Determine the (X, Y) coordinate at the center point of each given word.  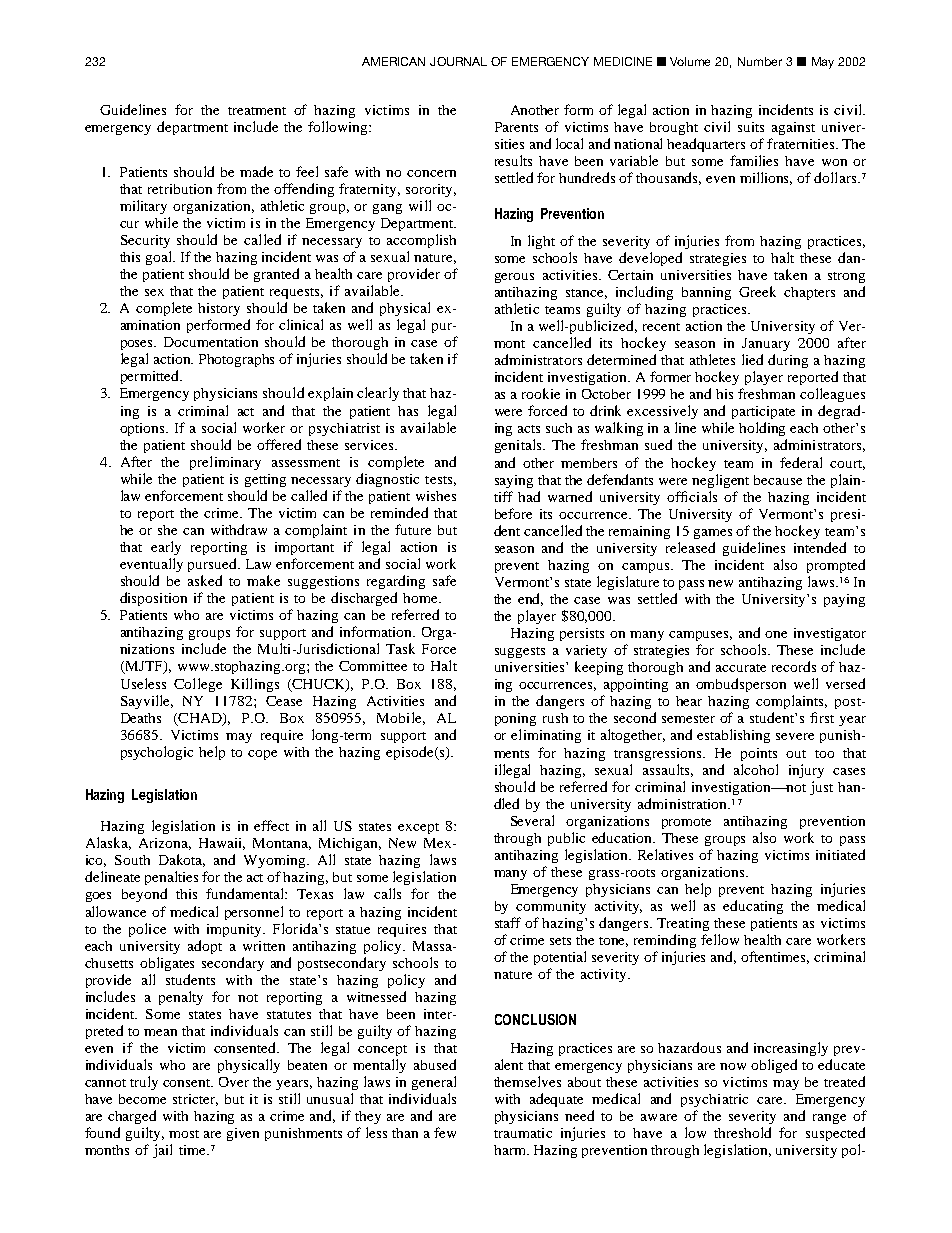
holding (762, 429)
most (184, 1134)
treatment (257, 111)
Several (532, 820)
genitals (519, 446)
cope (262, 755)
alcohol (756, 769)
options (143, 429)
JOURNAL (458, 61)
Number (760, 61)
